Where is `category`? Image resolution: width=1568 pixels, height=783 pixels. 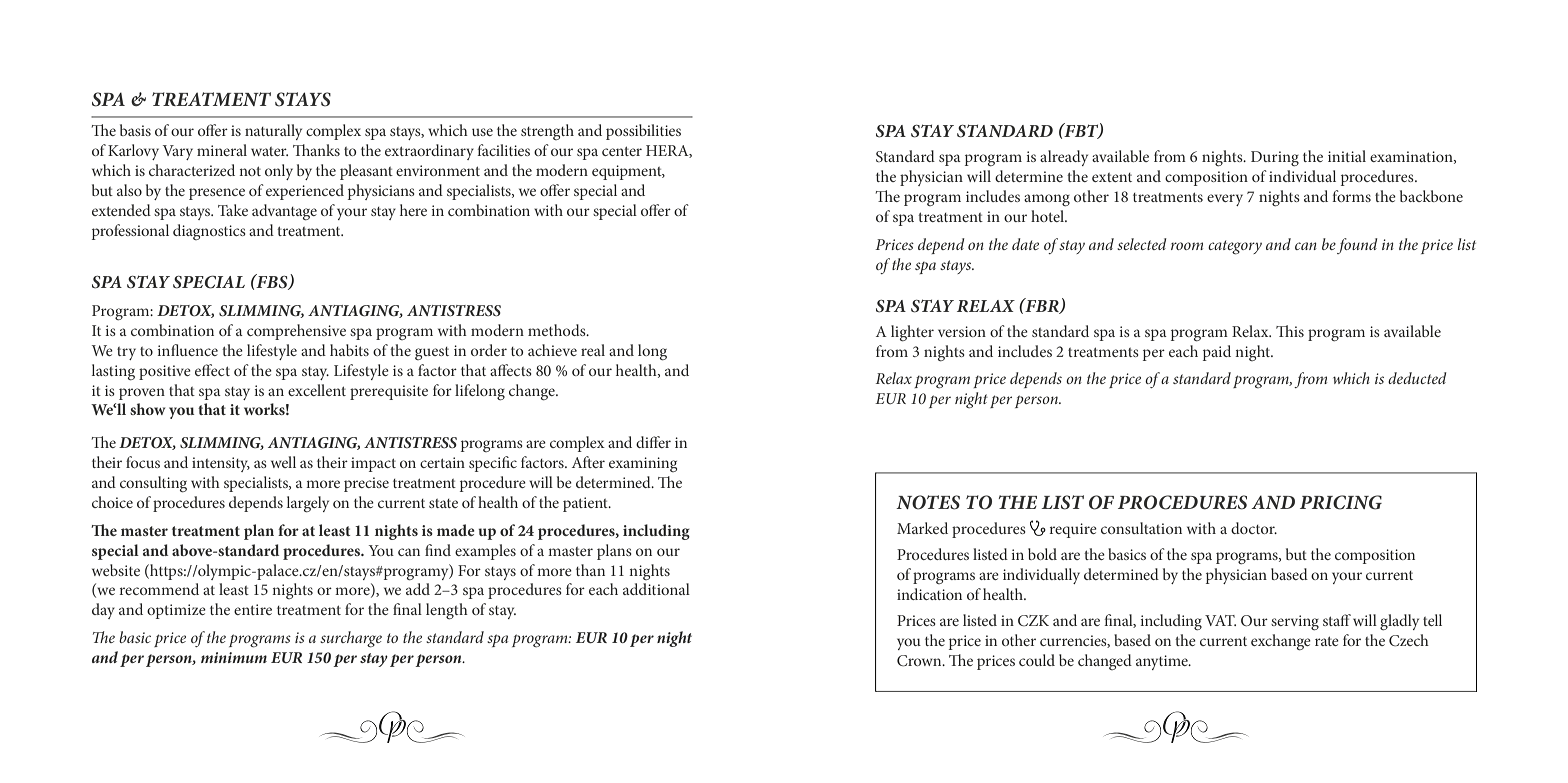 category is located at coordinates (1235, 247).
